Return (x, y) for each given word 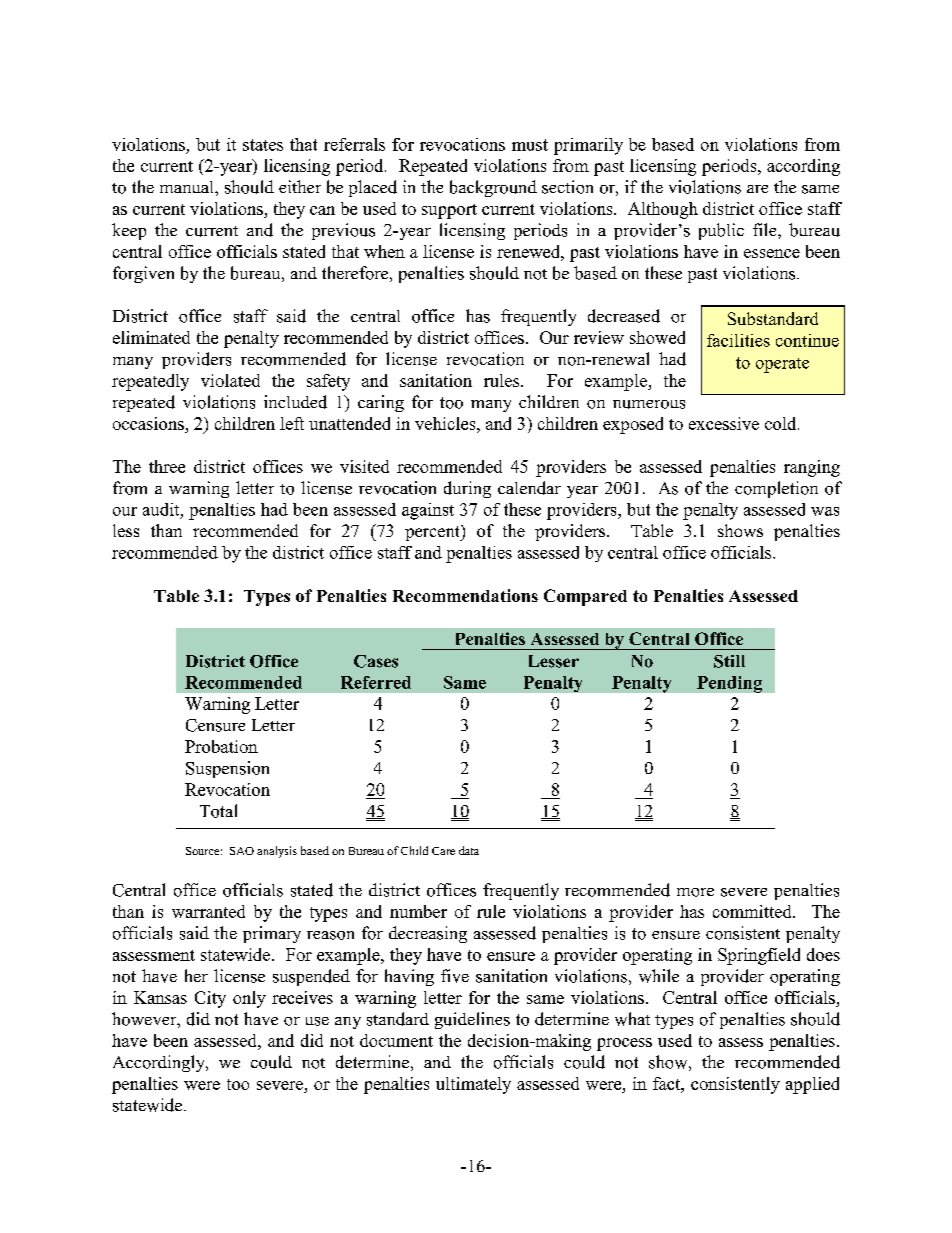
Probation (221, 746)
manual (188, 187)
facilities (738, 340)
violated (230, 380)
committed (753, 911)
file (766, 229)
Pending (729, 684)
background (493, 188)
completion (776, 489)
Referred (376, 682)
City (210, 999)
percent (433, 533)
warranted (208, 911)
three (167, 466)
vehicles (446, 423)
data (469, 850)
